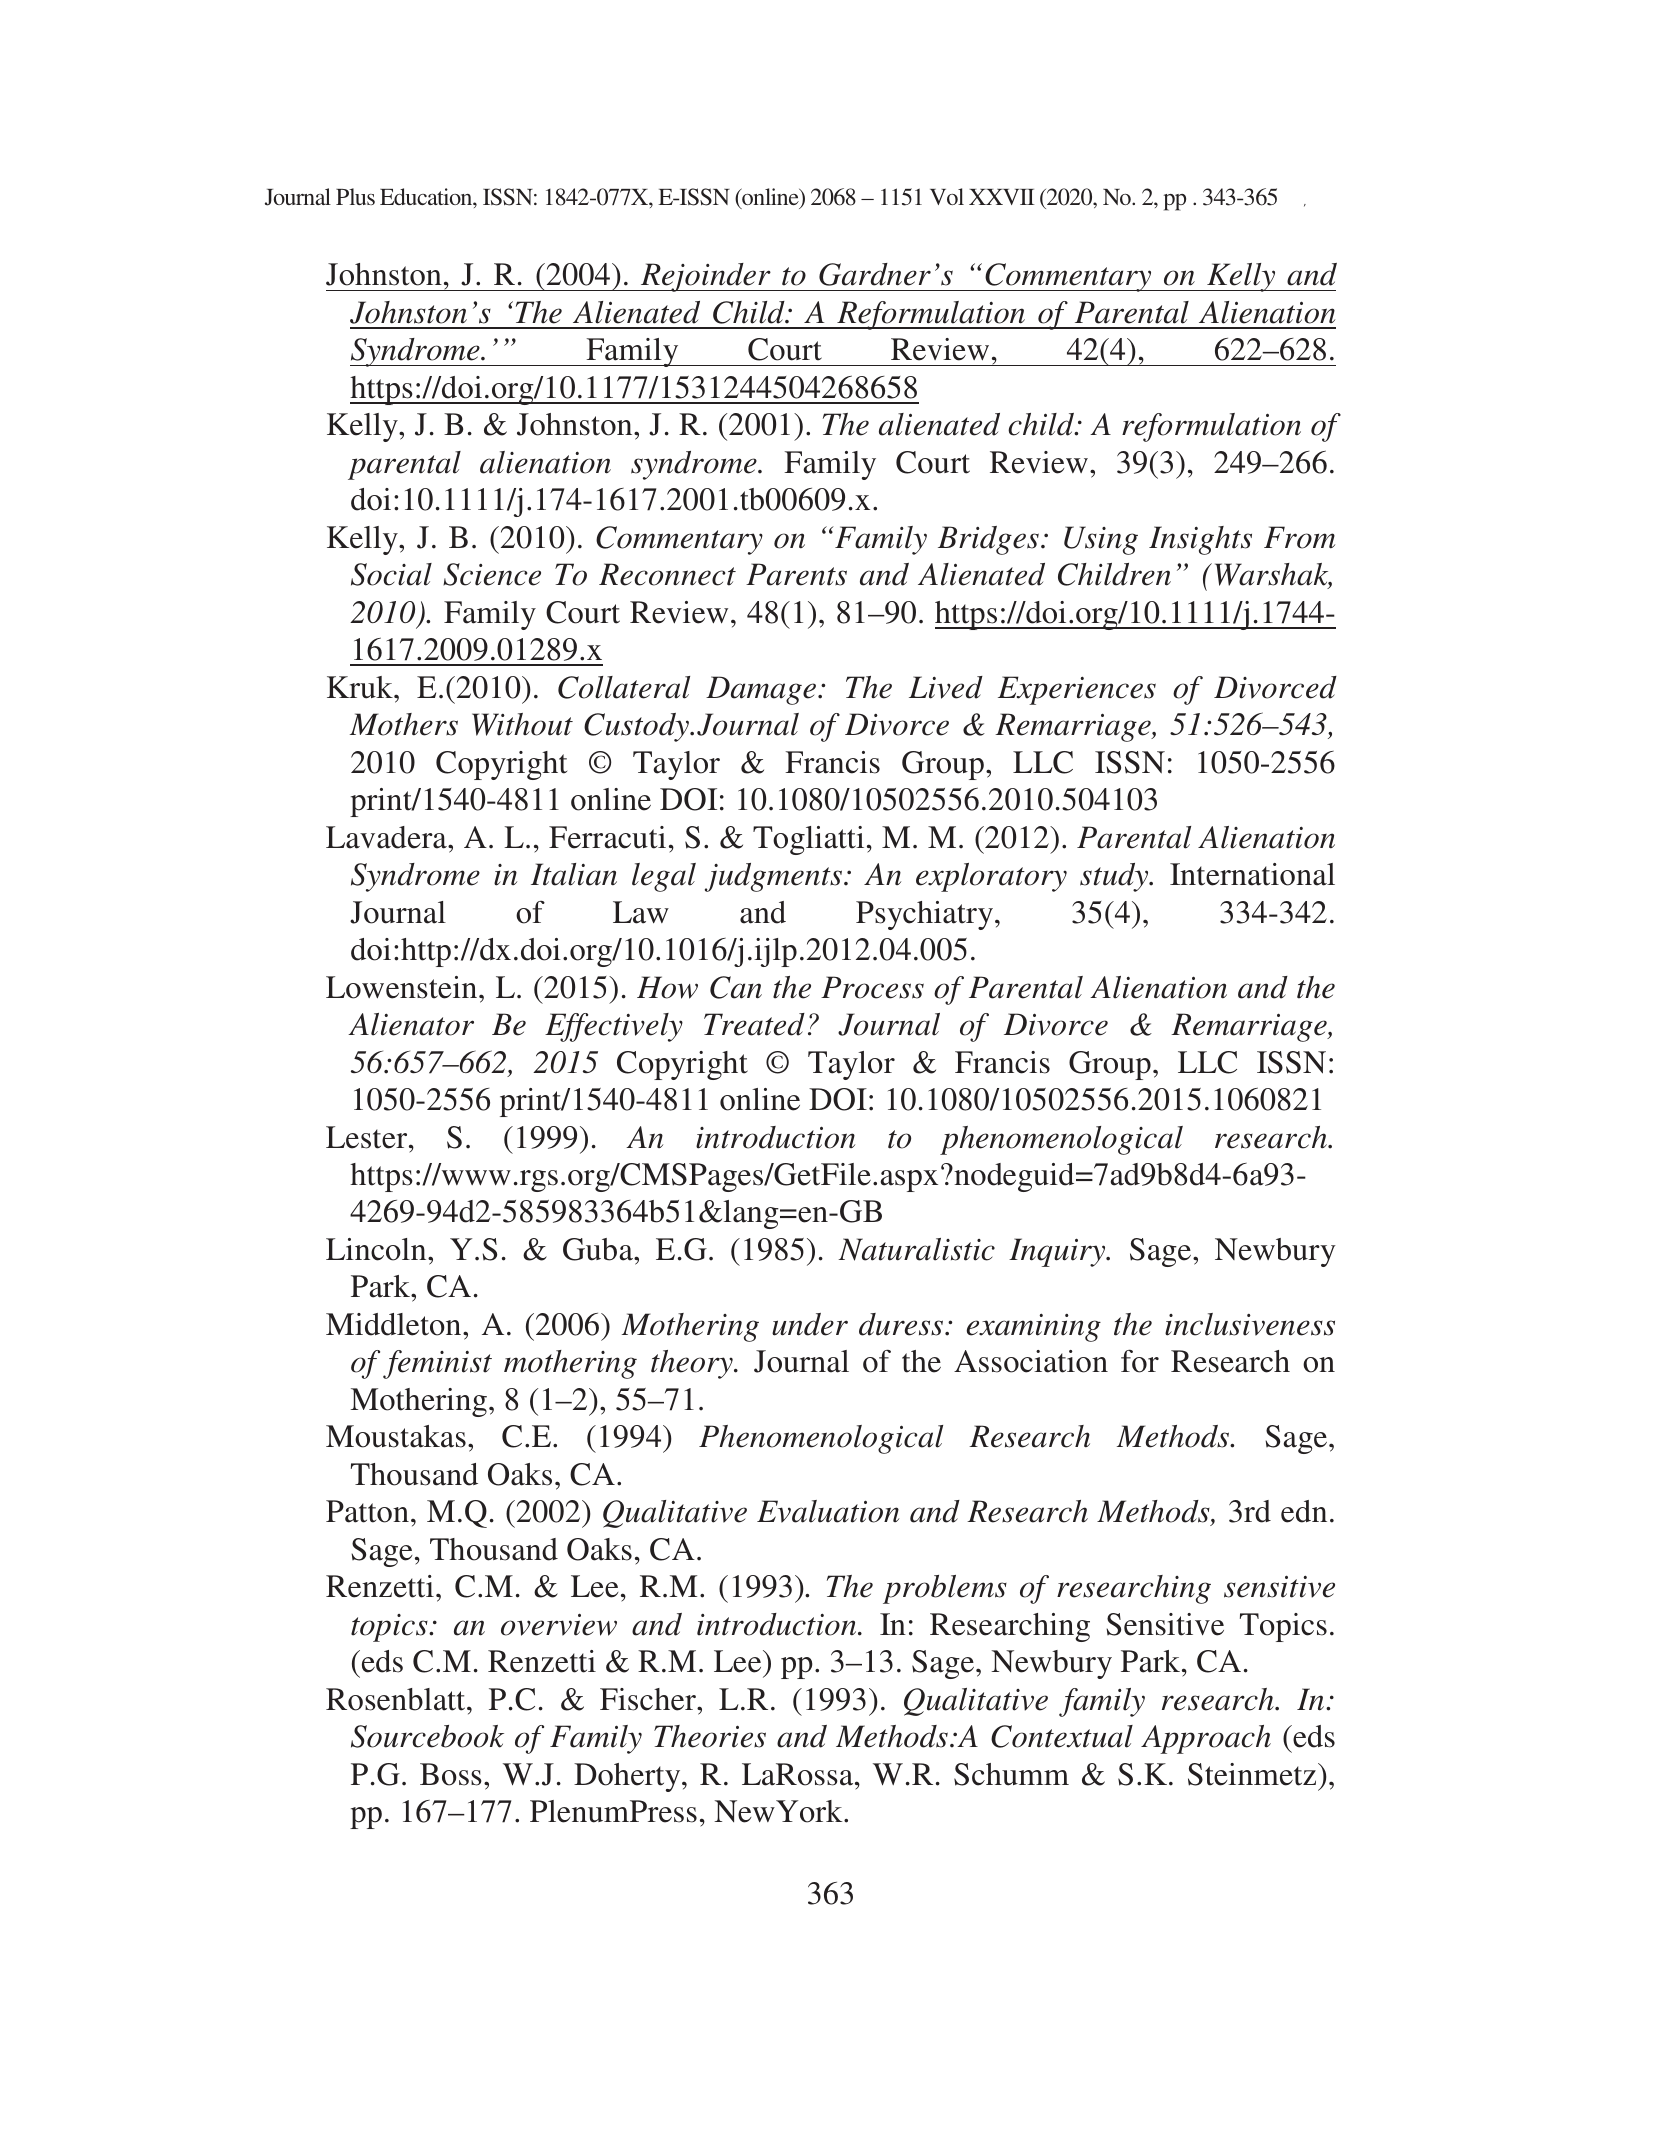 This screenshot has height=2151, width=1662. Describe the element at coordinates (872, 987) in the screenshot. I see `Process` at that location.
